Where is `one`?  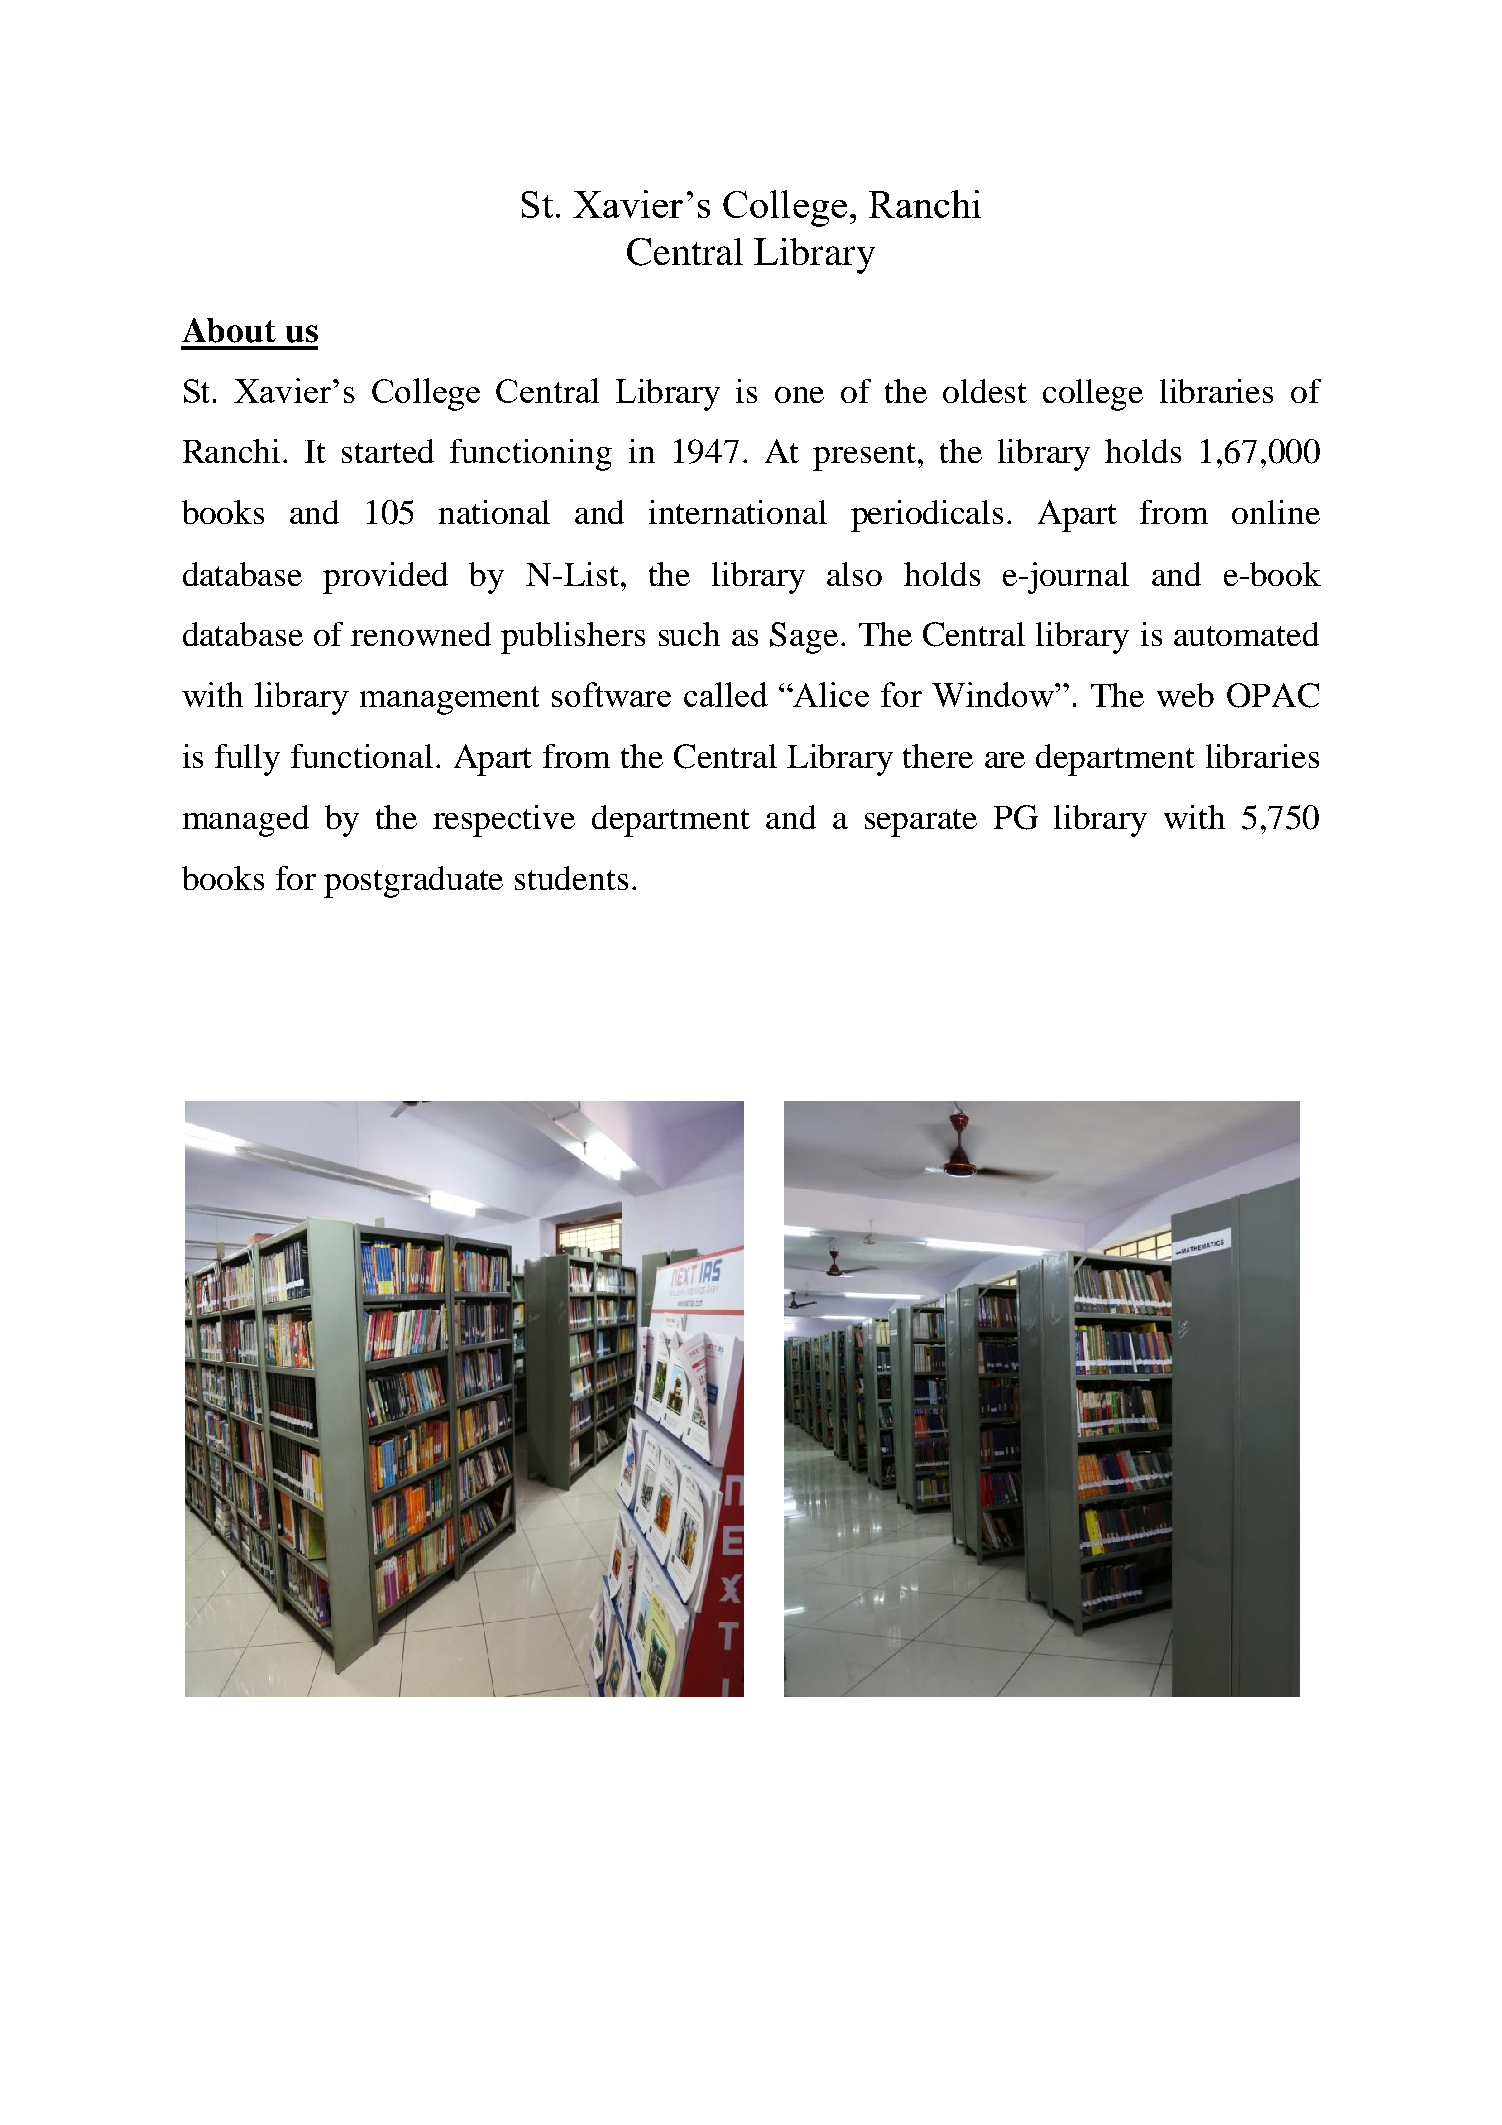
one is located at coordinates (799, 395).
